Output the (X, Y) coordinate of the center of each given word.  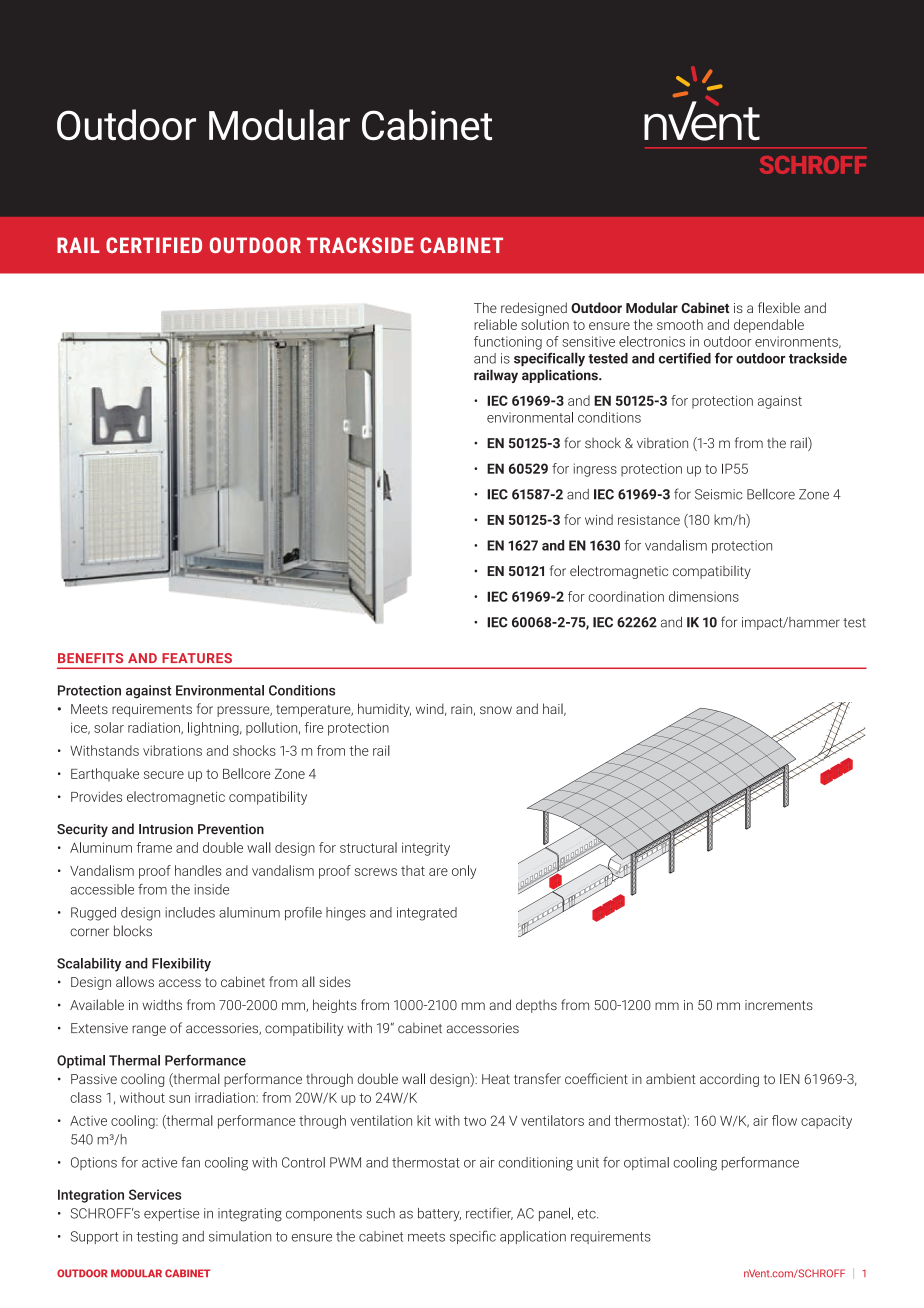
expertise (171, 1214)
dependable (769, 326)
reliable (495, 324)
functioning (508, 343)
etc (588, 1214)
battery (439, 1215)
